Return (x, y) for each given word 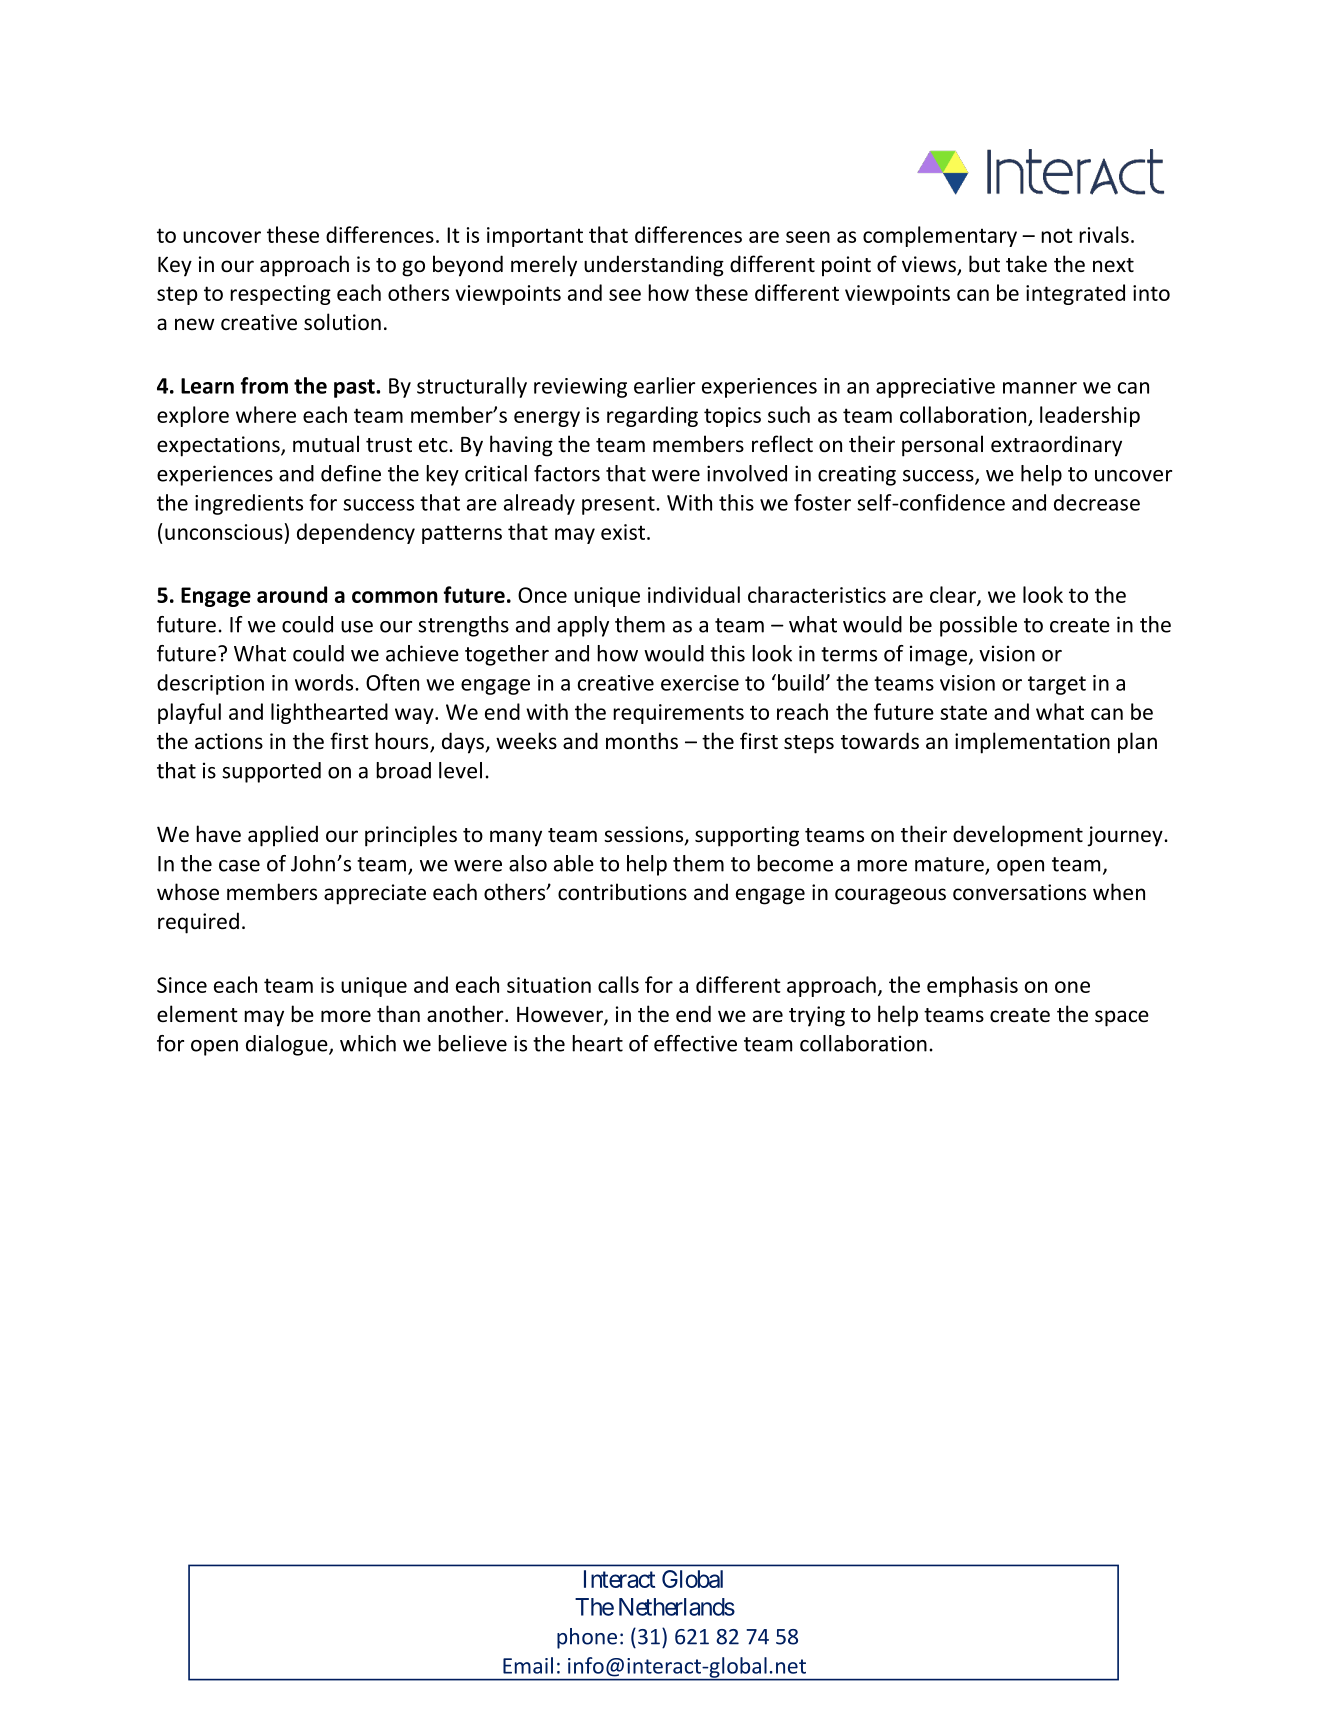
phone (587, 1638)
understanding (654, 266)
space (1122, 1018)
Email (528, 1665)
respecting (280, 295)
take (1026, 264)
